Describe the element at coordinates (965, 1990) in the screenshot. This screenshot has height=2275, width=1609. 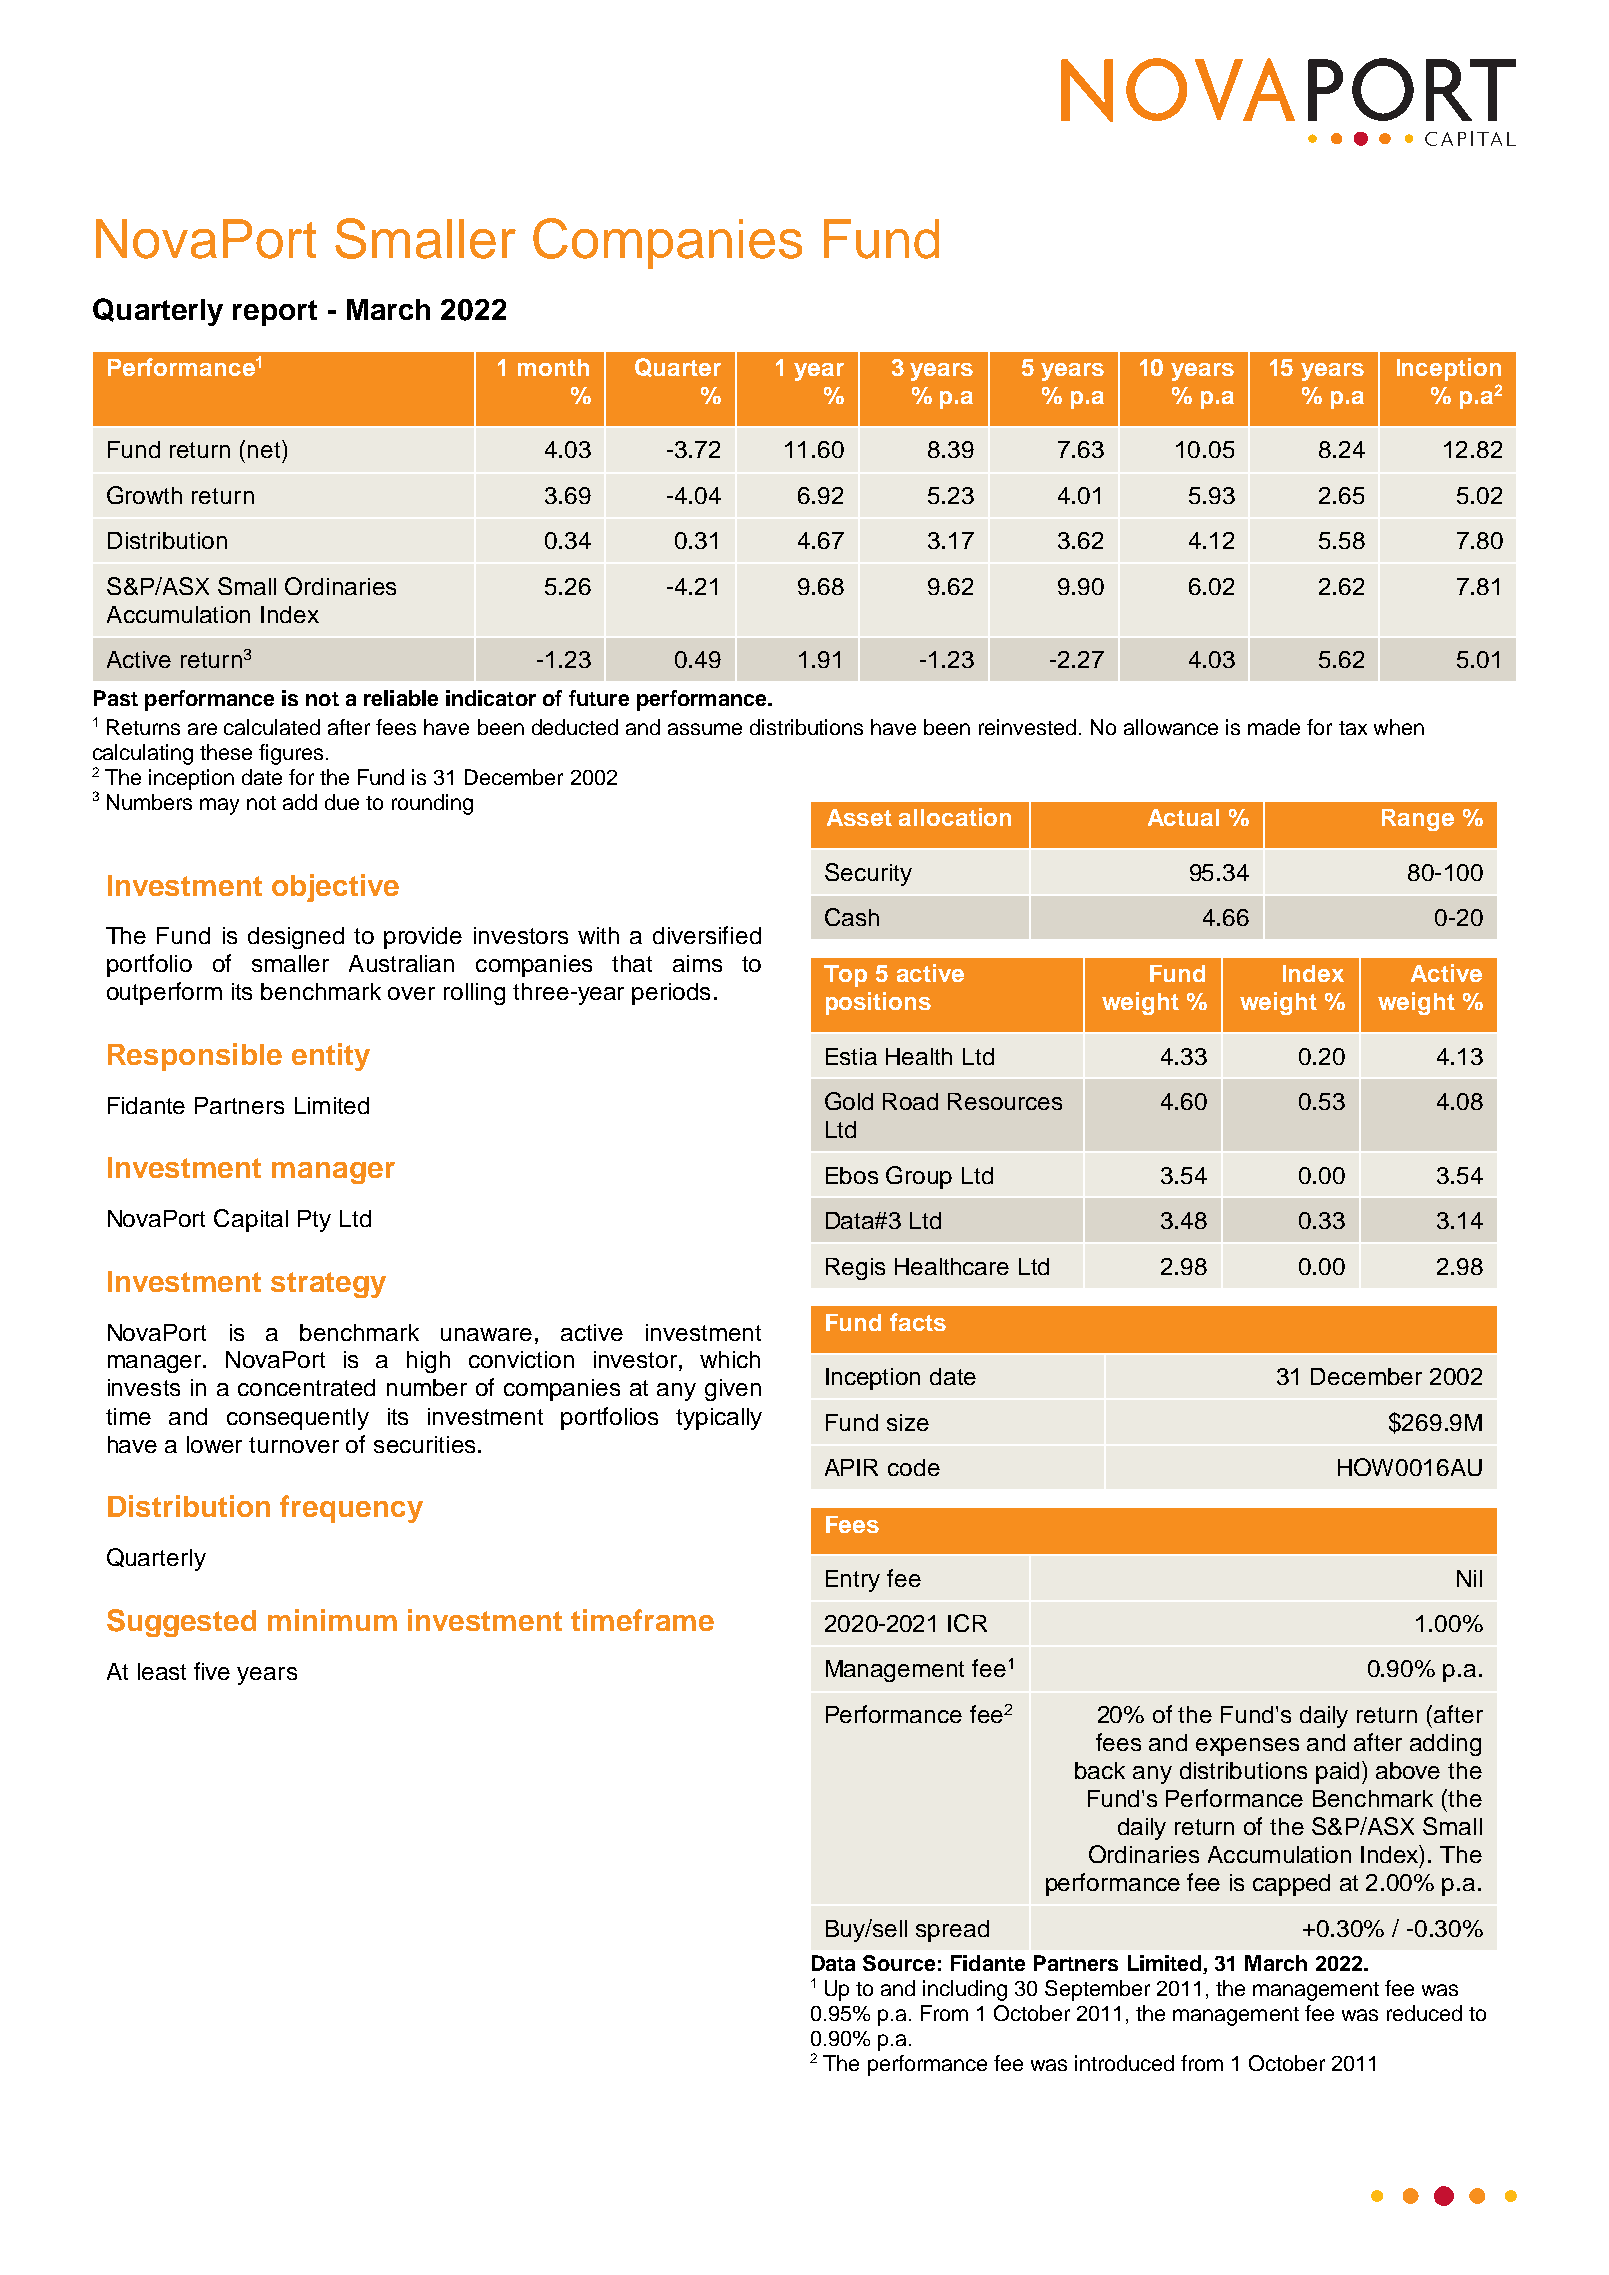
I see `including` at that location.
